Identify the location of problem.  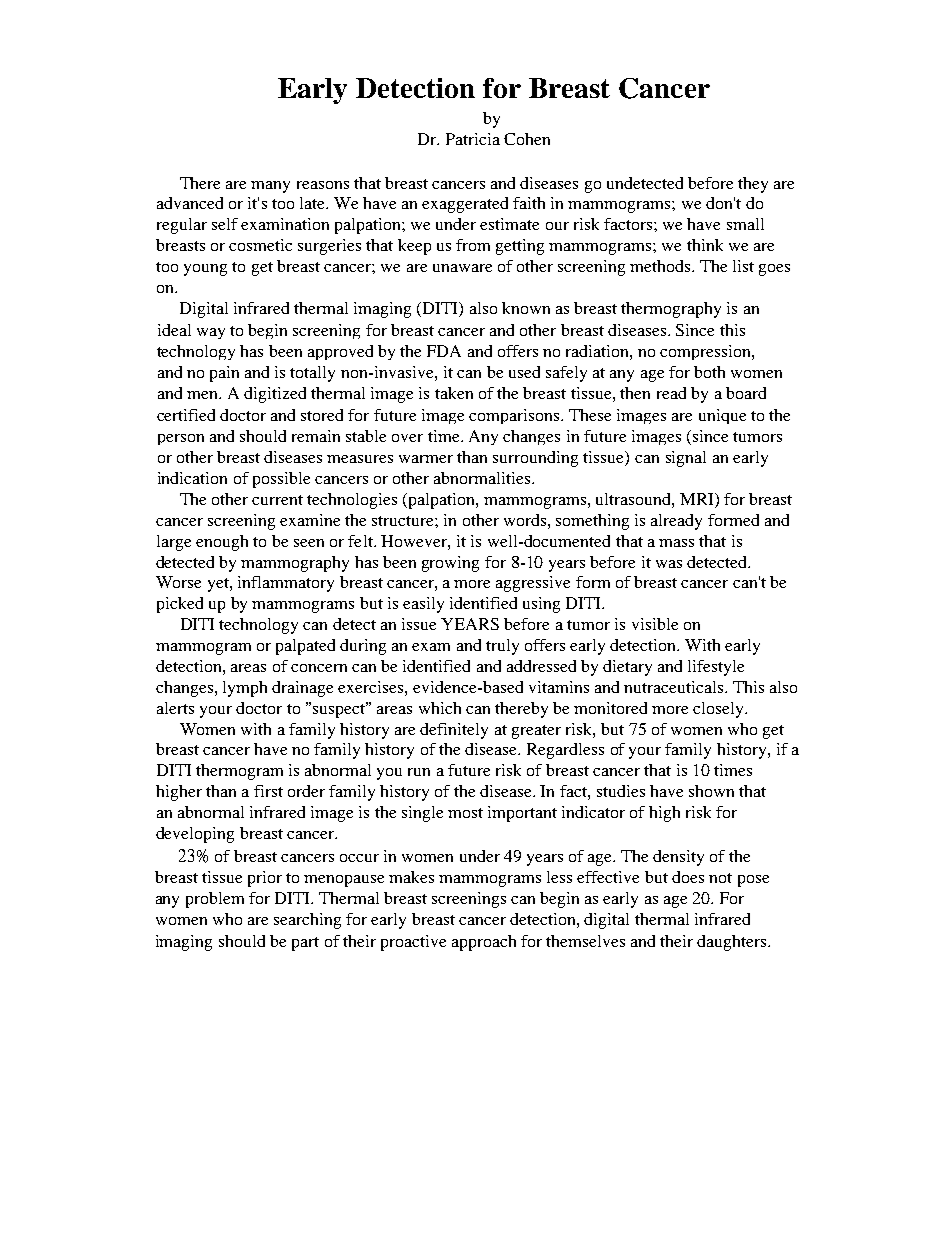
(215, 900).
